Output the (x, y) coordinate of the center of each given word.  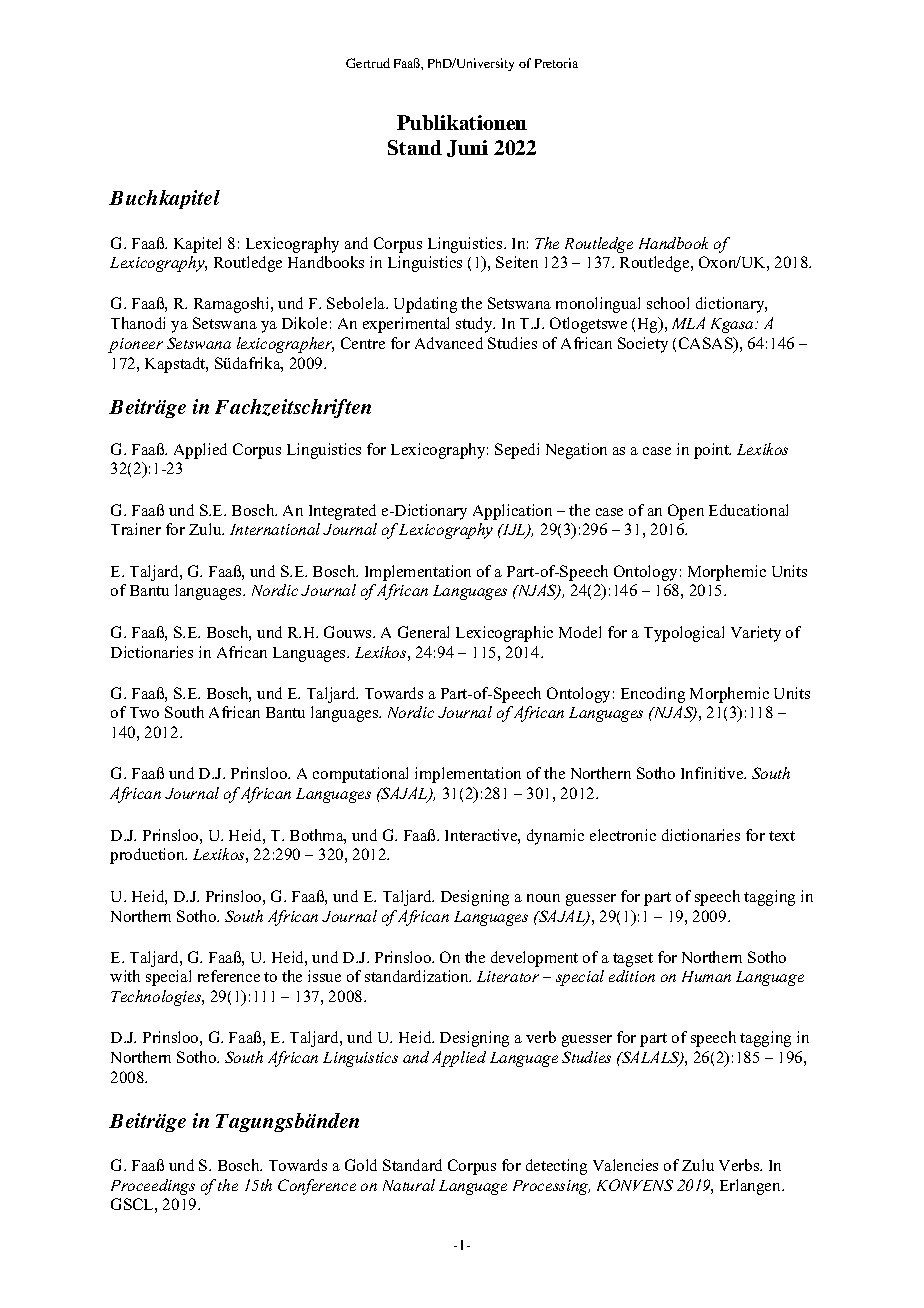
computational (360, 775)
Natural (409, 1185)
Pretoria (556, 63)
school (668, 303)
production (148, 856)
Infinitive (713, 773)
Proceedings (153, 1187)
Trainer (136, 529)
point (712, 451)
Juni (467, 148)
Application (512, 512)
